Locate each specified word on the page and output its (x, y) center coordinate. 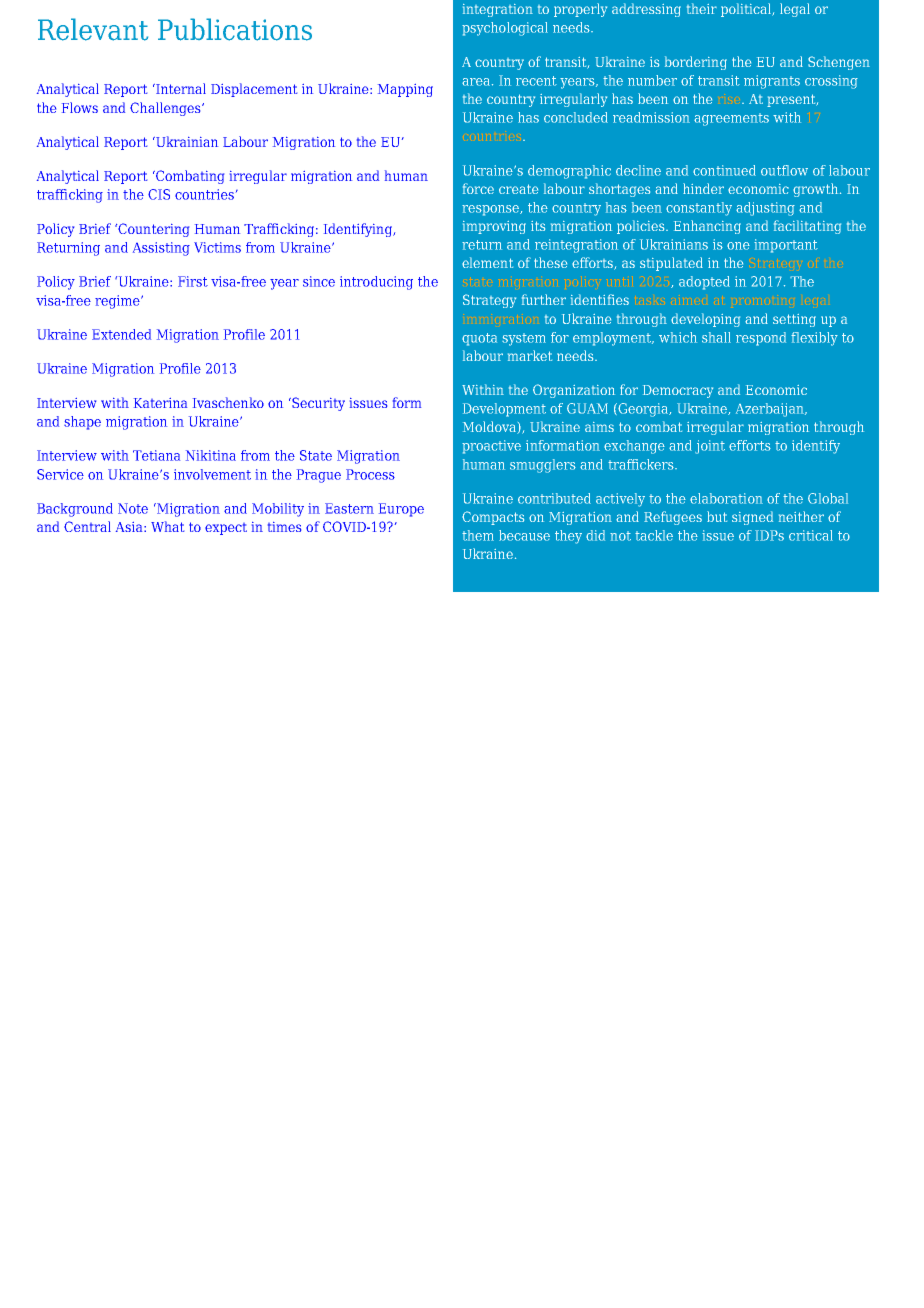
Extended (121, 334)
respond (761, 339)
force (478, 188)
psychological (505, 29)
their (702, 8)
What (167, 526)
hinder (703, 188)
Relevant (93, 29)
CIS (159, 194)
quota (479, 339)
